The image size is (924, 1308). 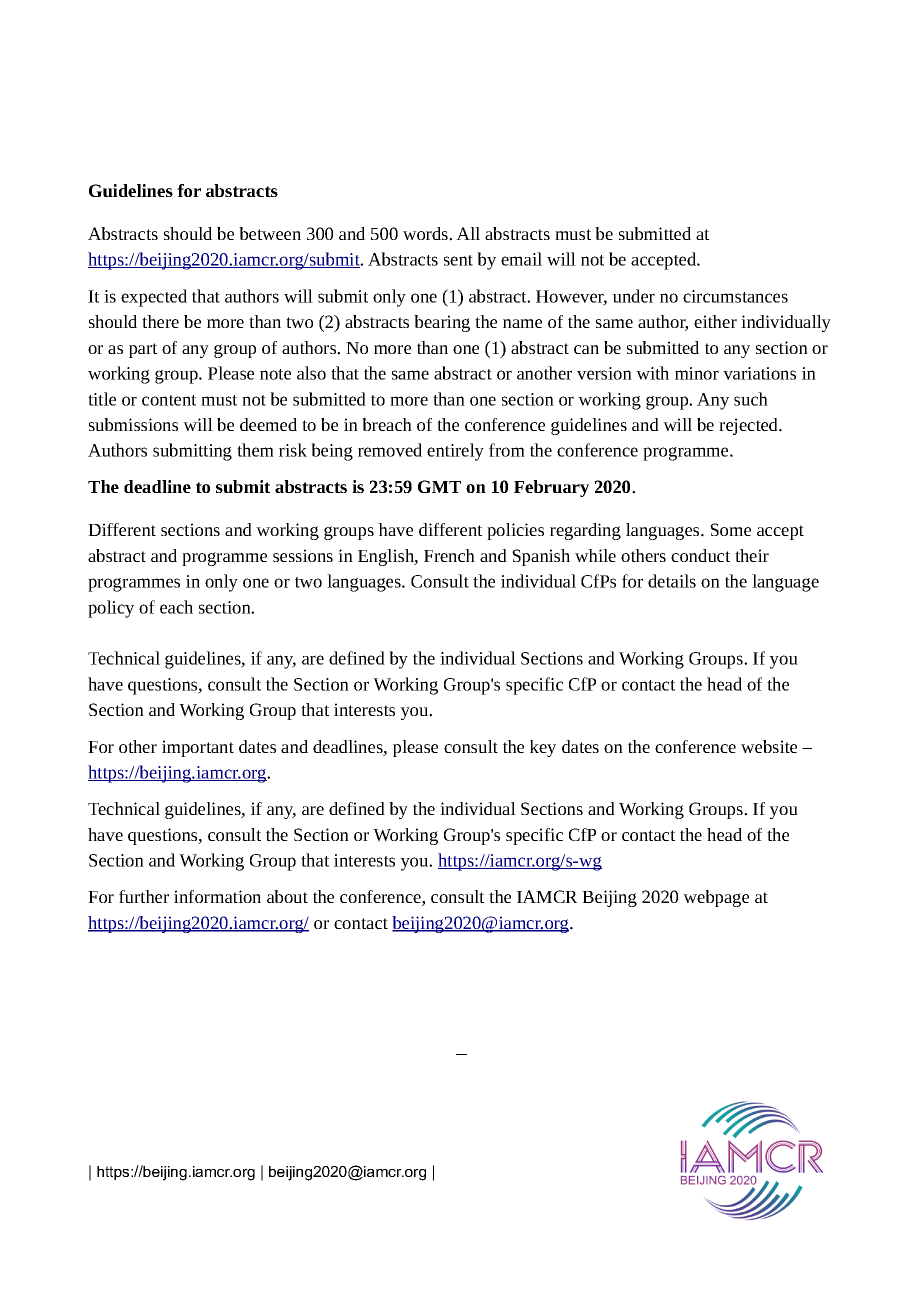 What do you see at coordinates (111, 609) in the page?
I see `policy` at bounding box center [111, 609].
